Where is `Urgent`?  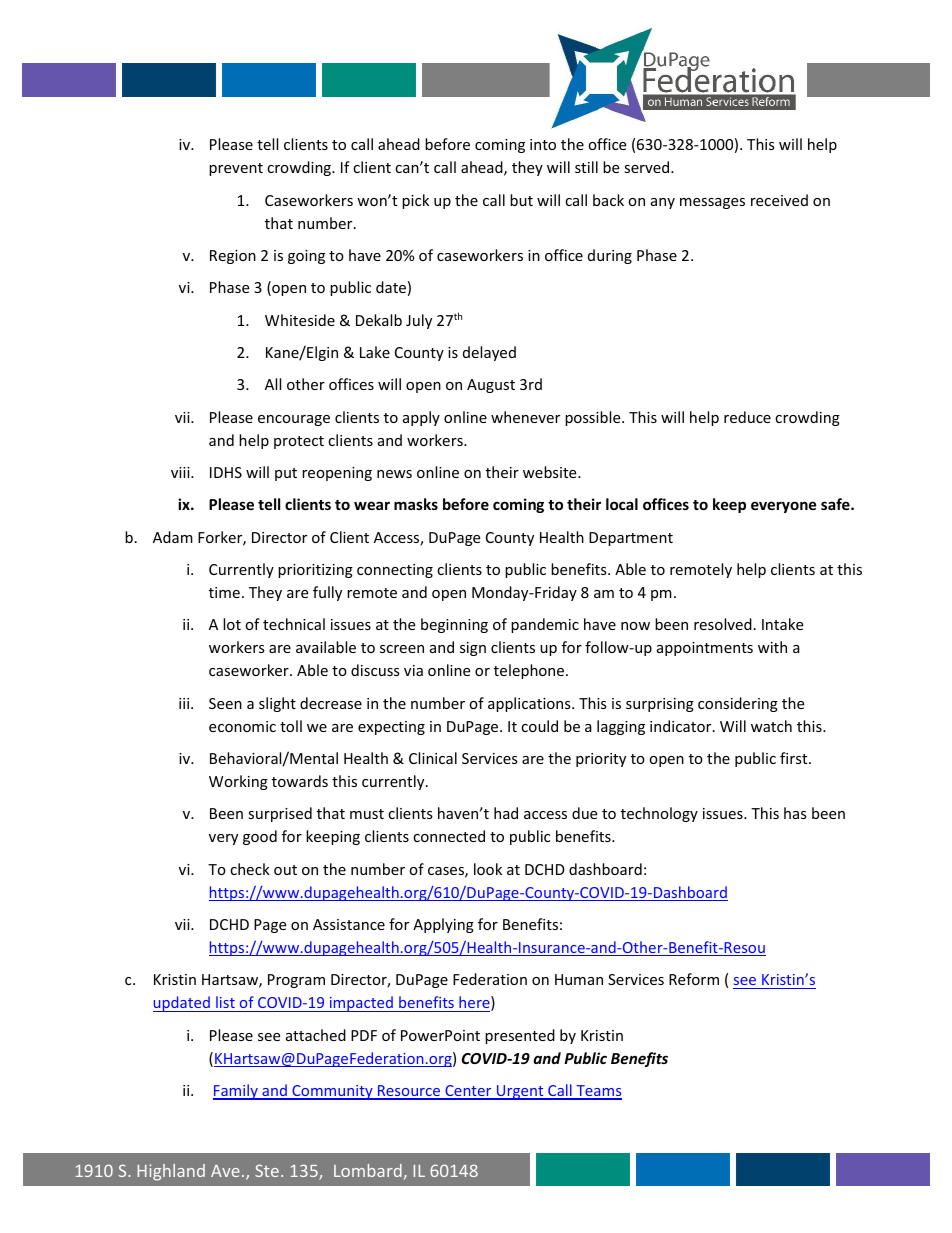
Urgent is located at coordinates (520, 1092).
